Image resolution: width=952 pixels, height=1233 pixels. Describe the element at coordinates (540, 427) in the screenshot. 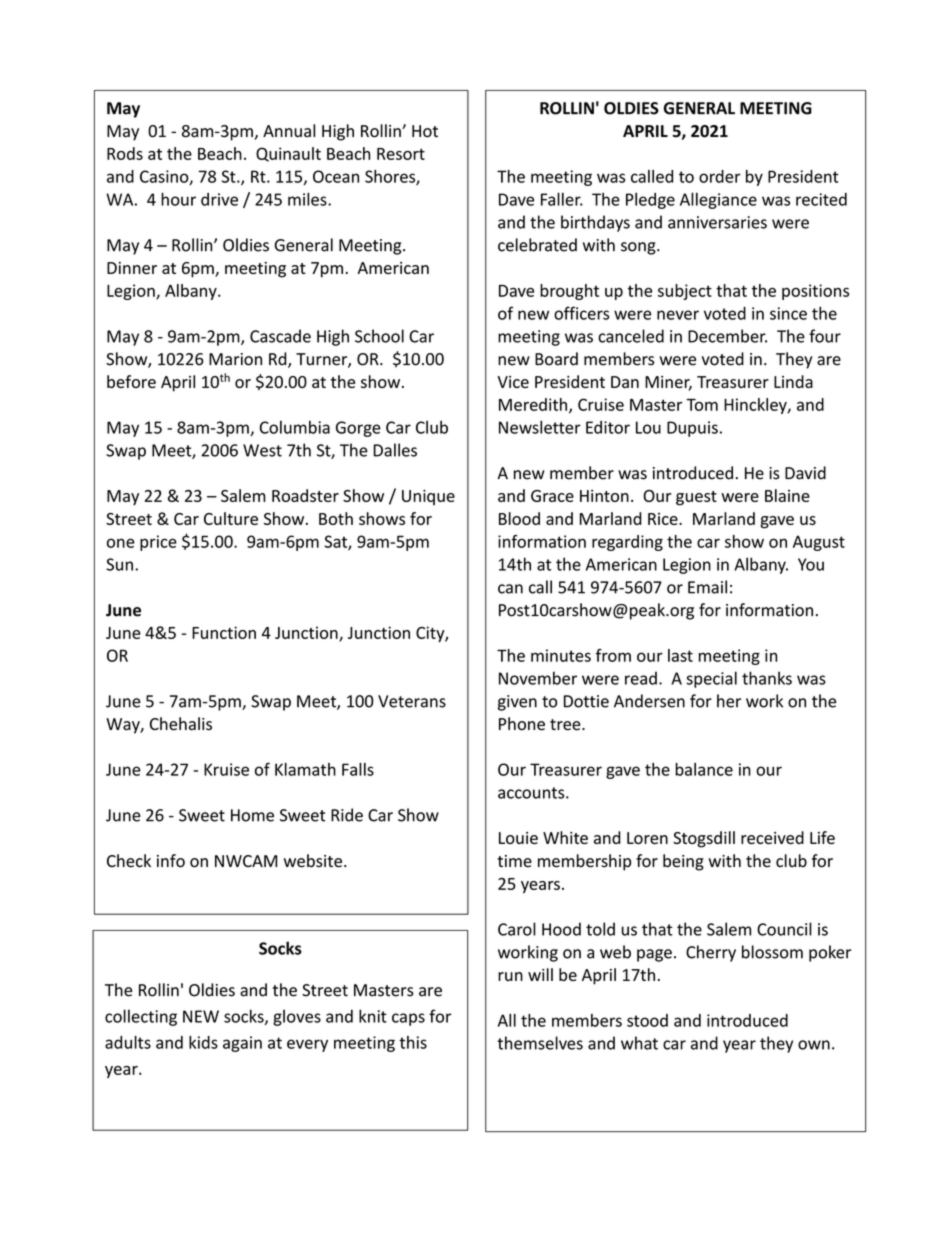

I see `Newsletter` at that location.
